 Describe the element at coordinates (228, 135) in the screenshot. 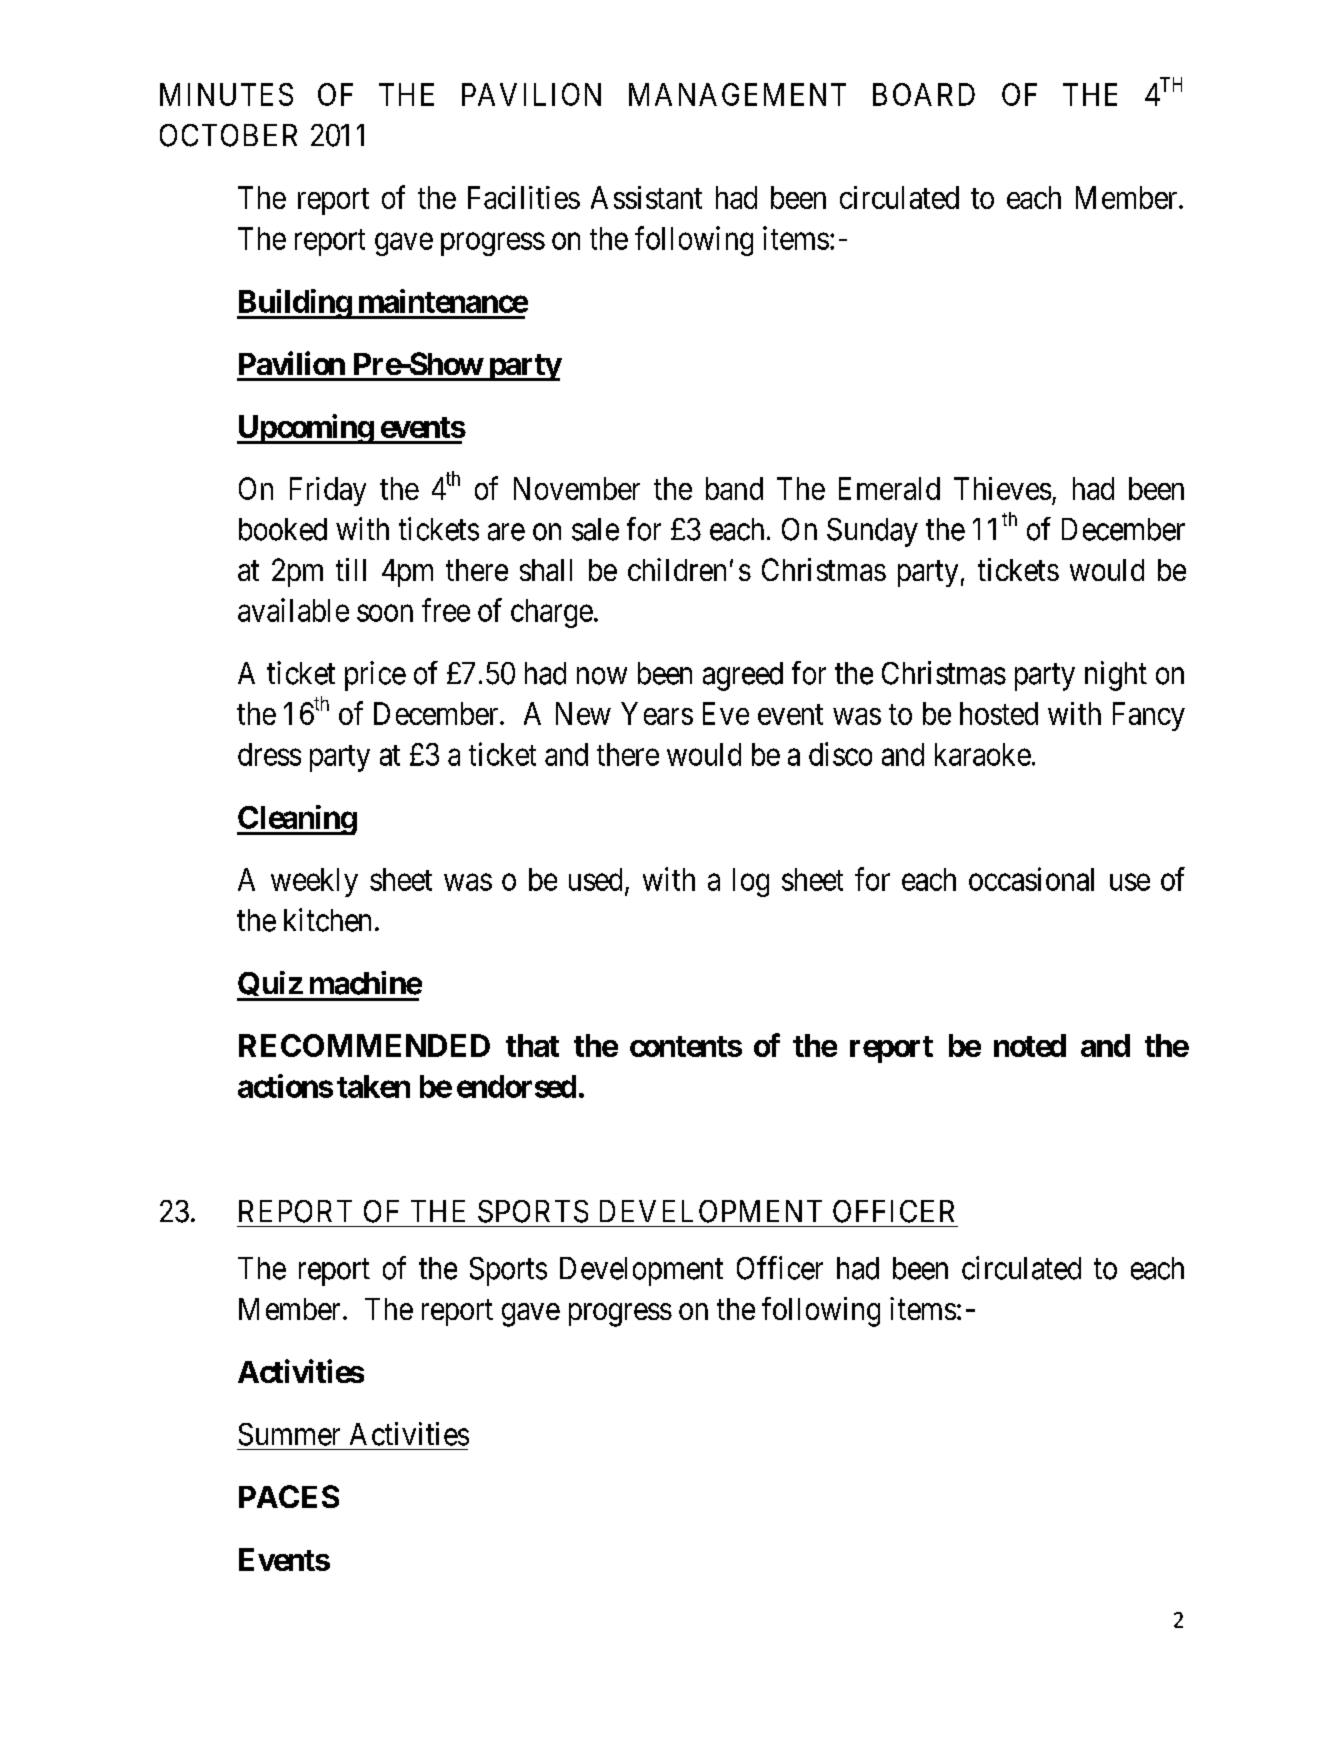

I see `OCTOBER` at that location.
